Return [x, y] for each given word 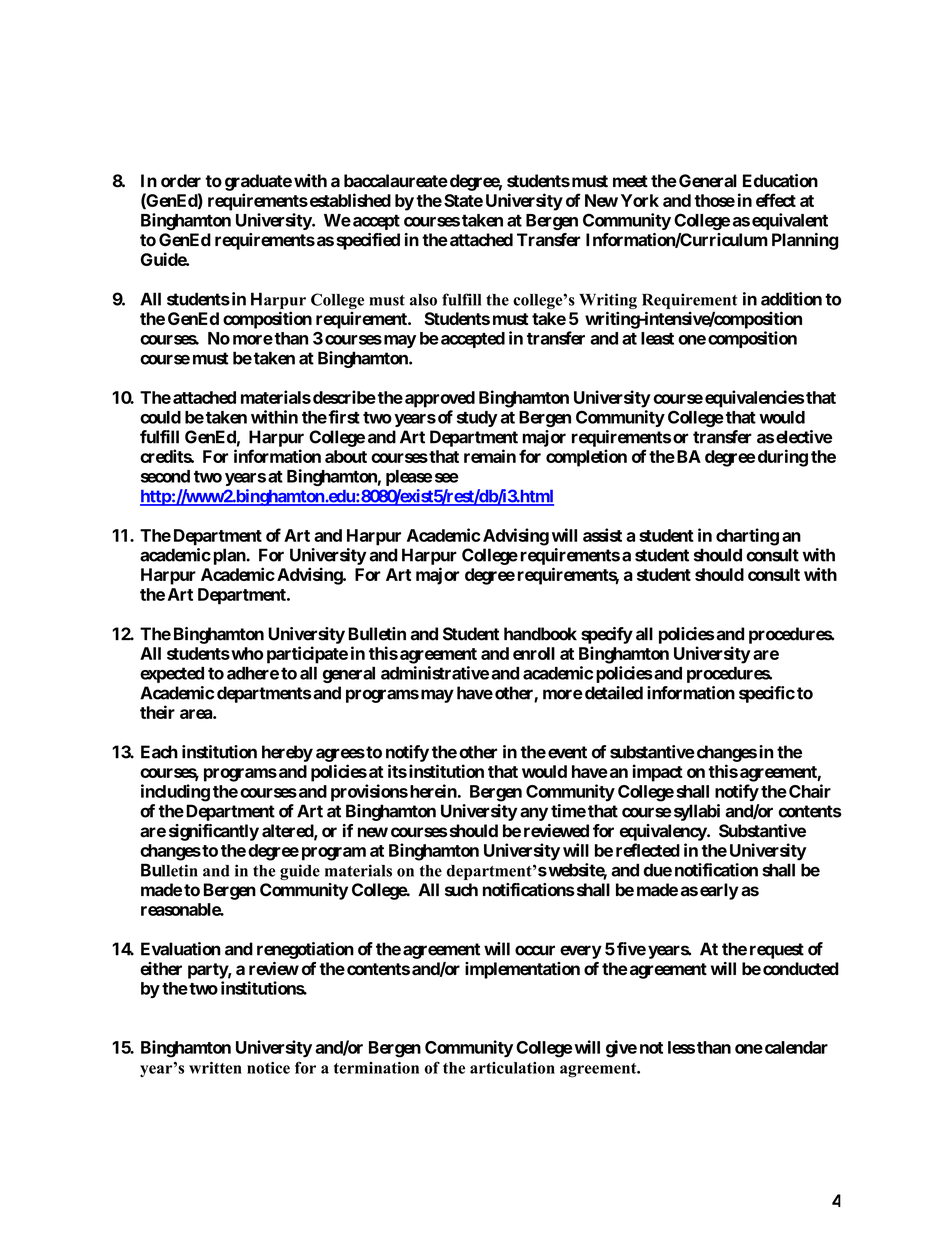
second [165, 476]
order [181, 181]
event [567, 752]
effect [776, 200]
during [783, 458]
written [215, 1067]
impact [658, 773]
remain [490, 456]
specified [368, 241]
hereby [287, 753]
